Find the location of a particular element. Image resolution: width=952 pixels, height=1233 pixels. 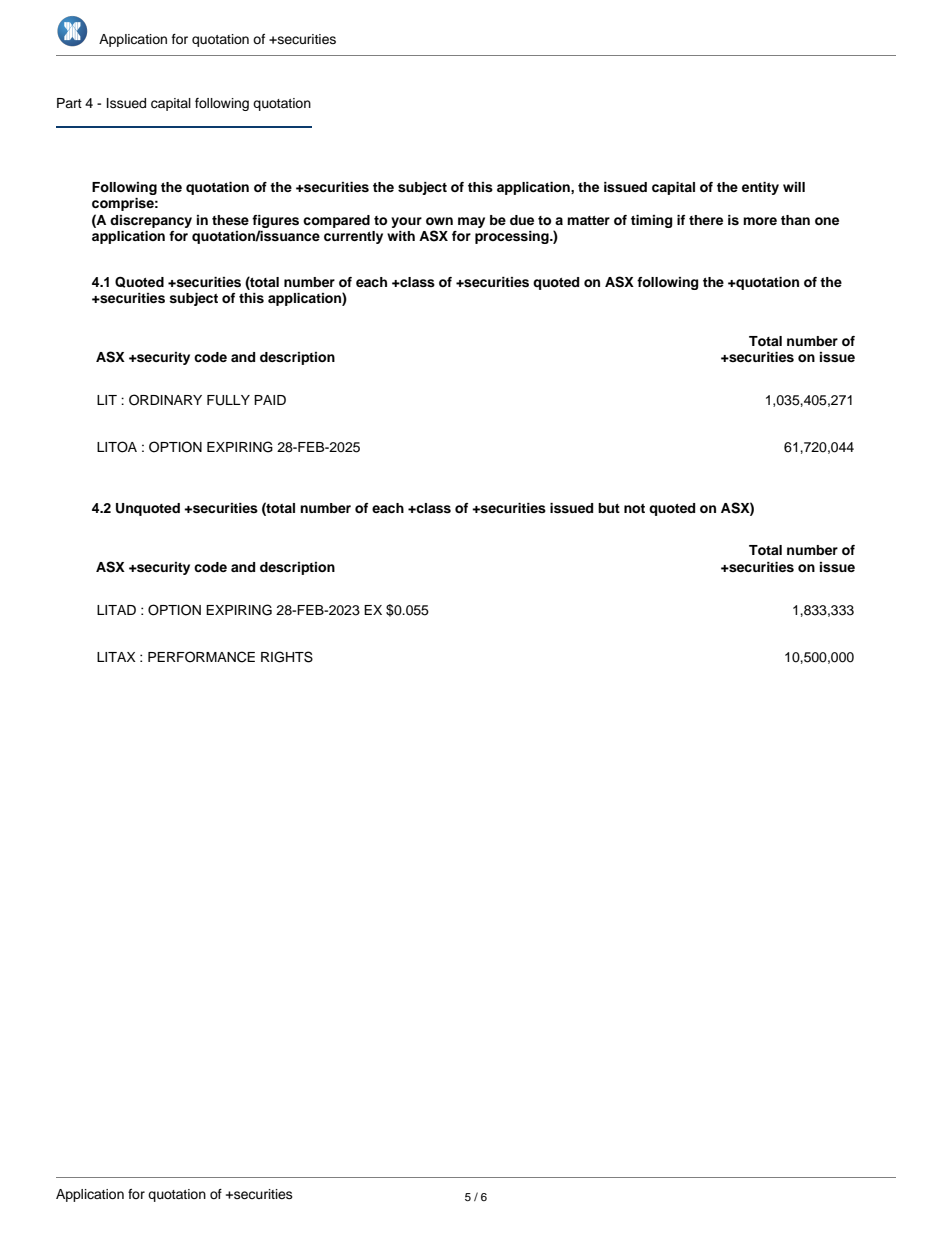

ORDINARY is located at coordinates (165, 400).
